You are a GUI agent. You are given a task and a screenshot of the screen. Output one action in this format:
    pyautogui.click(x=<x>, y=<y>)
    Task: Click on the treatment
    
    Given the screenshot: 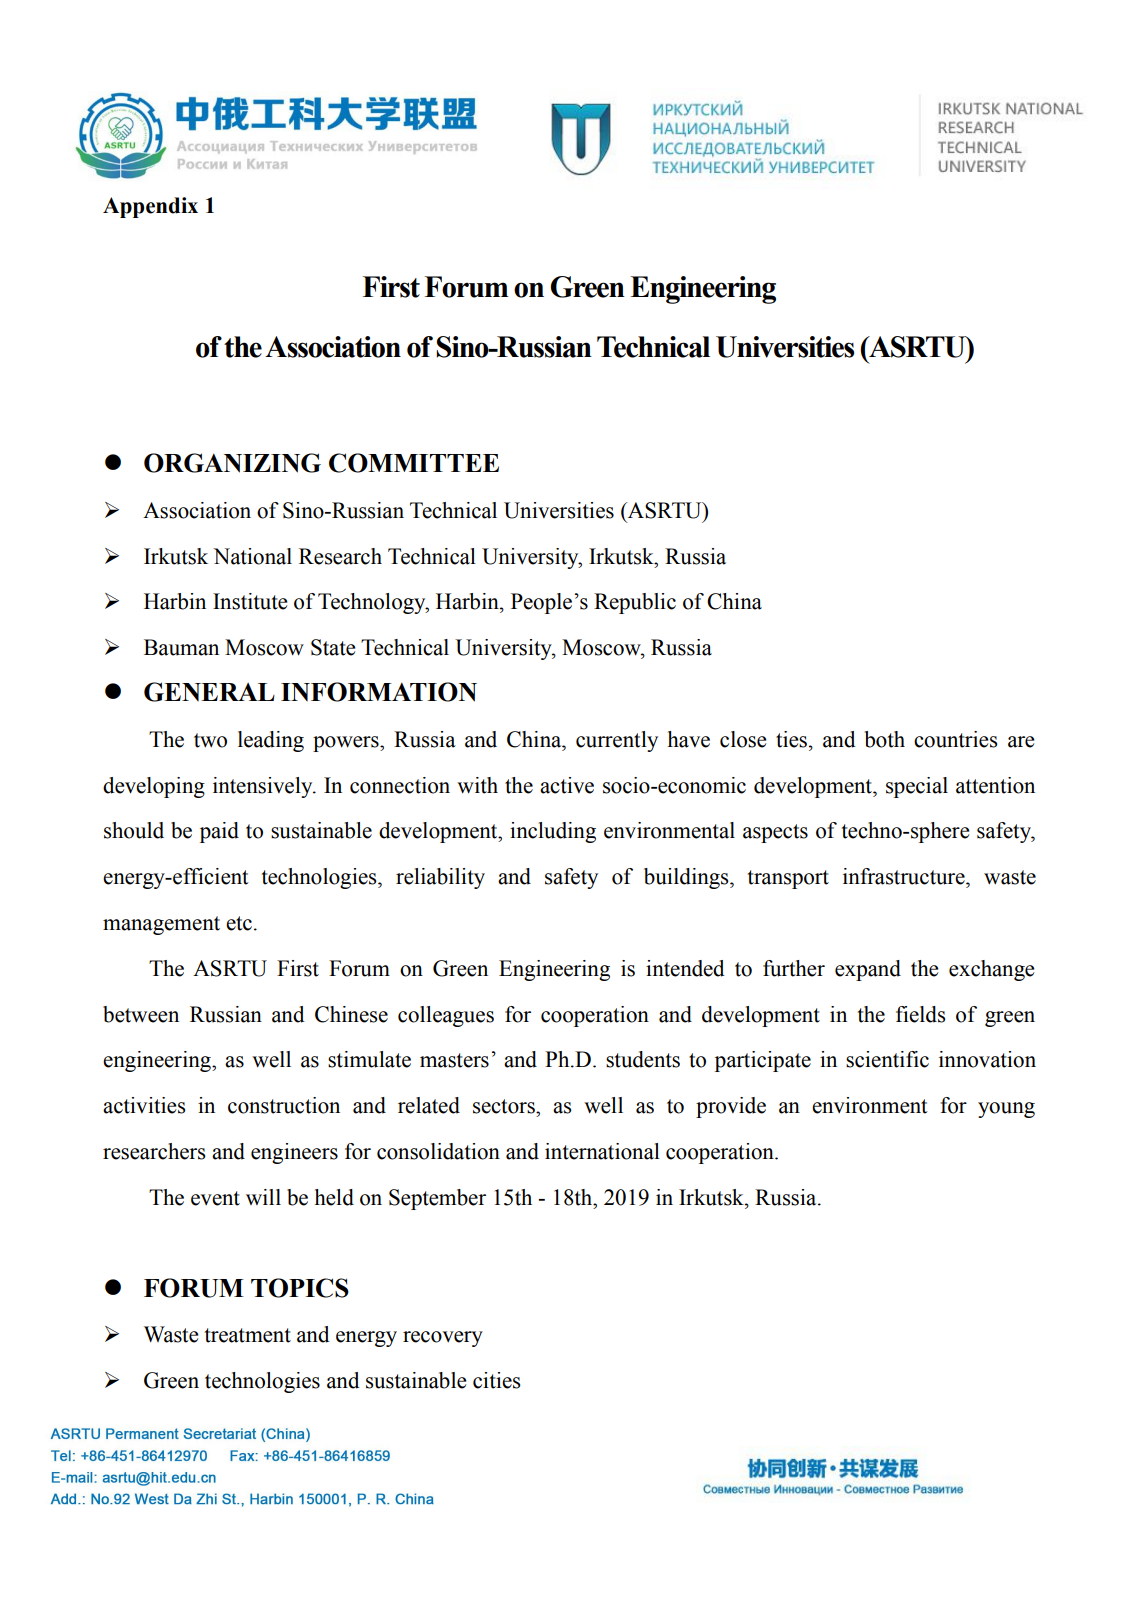 What is the action you would take?
    pyautogui.click(x=248, y=1335)
